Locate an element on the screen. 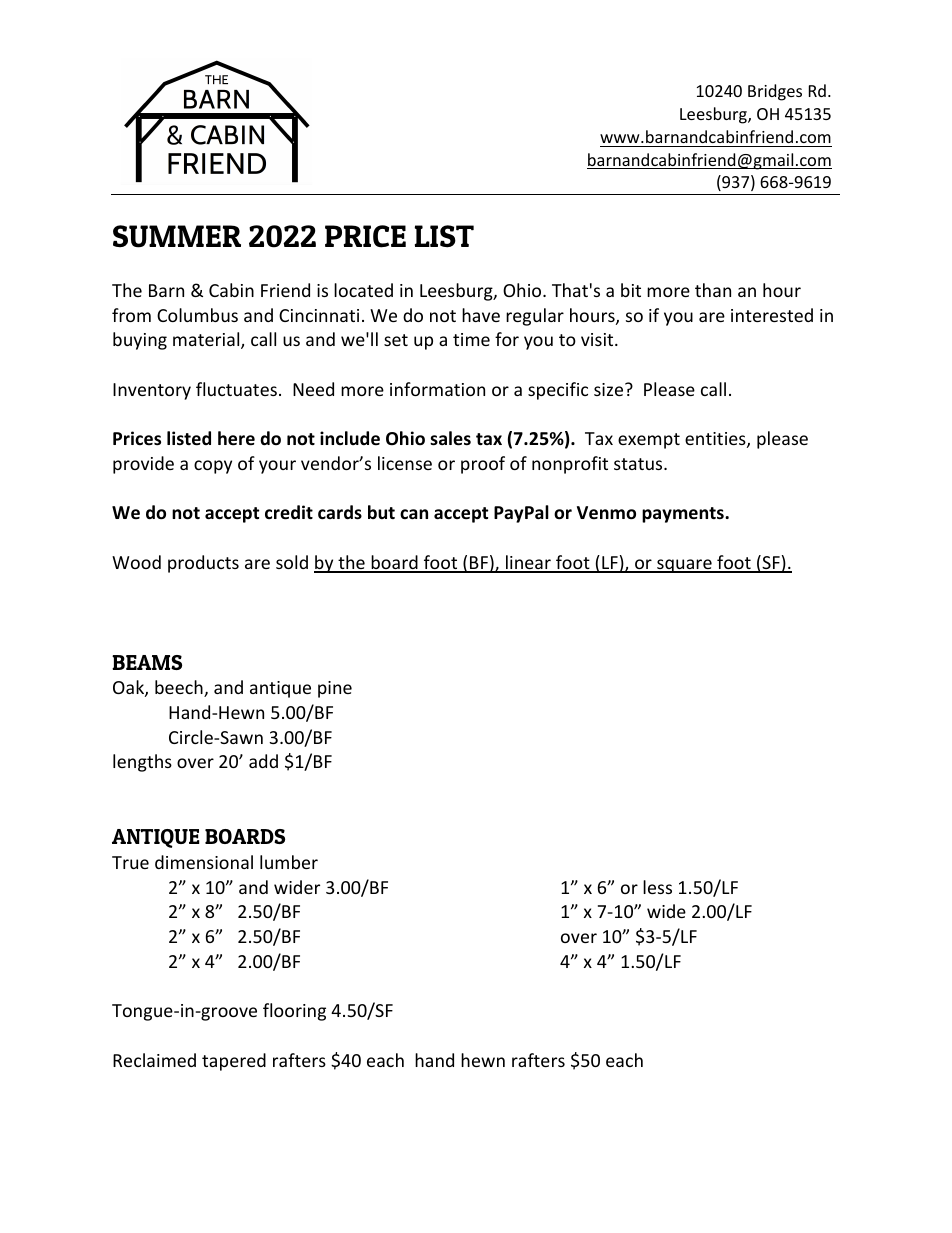 This screenshot has height=1233, width=952. square is located at coordinates (684, 566).
